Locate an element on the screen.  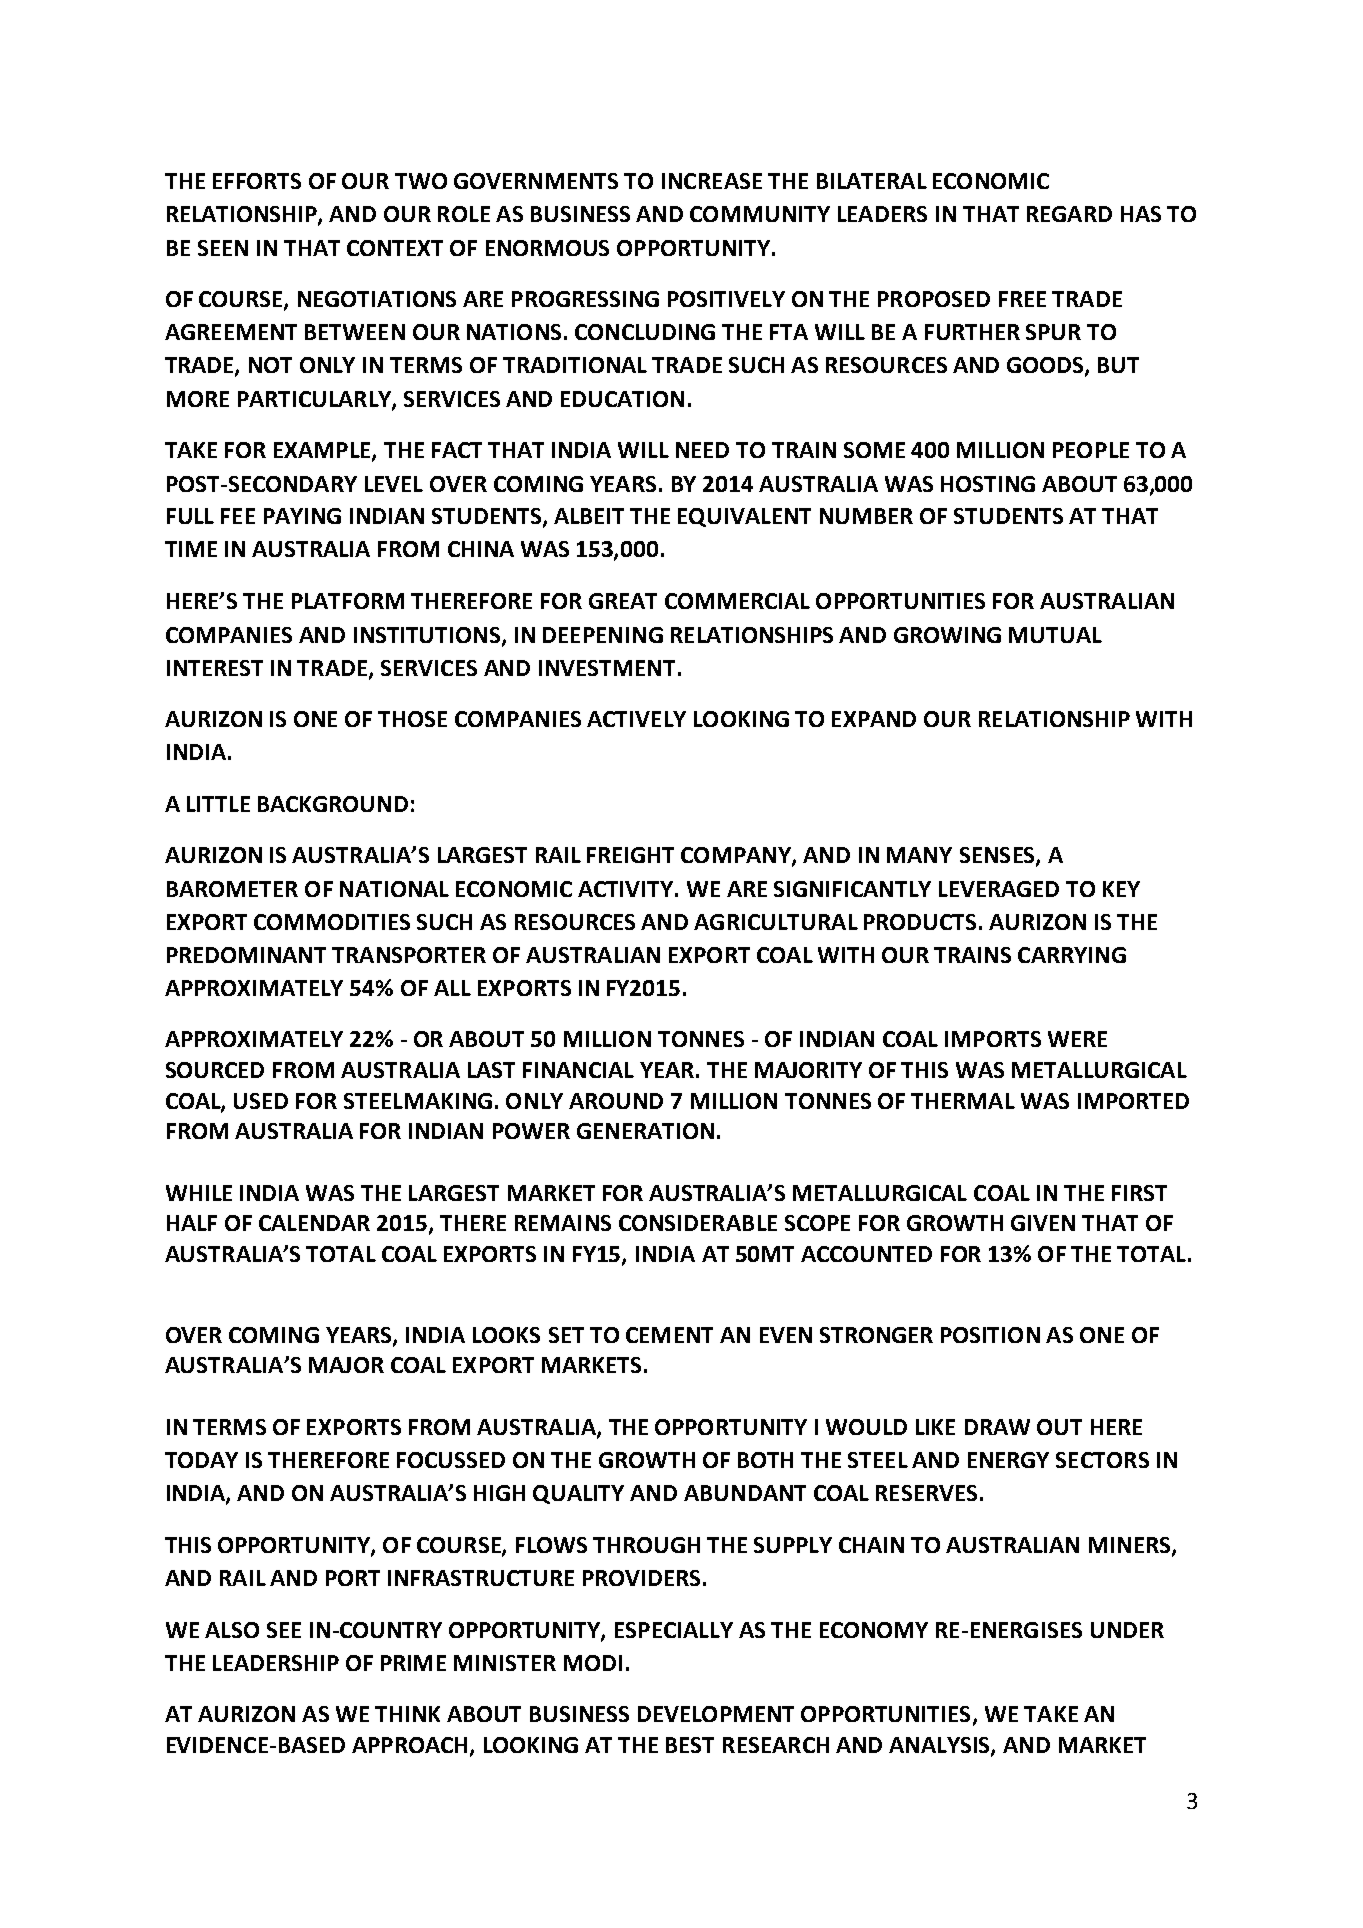
THINK is located at coordinates (407, 1714).
